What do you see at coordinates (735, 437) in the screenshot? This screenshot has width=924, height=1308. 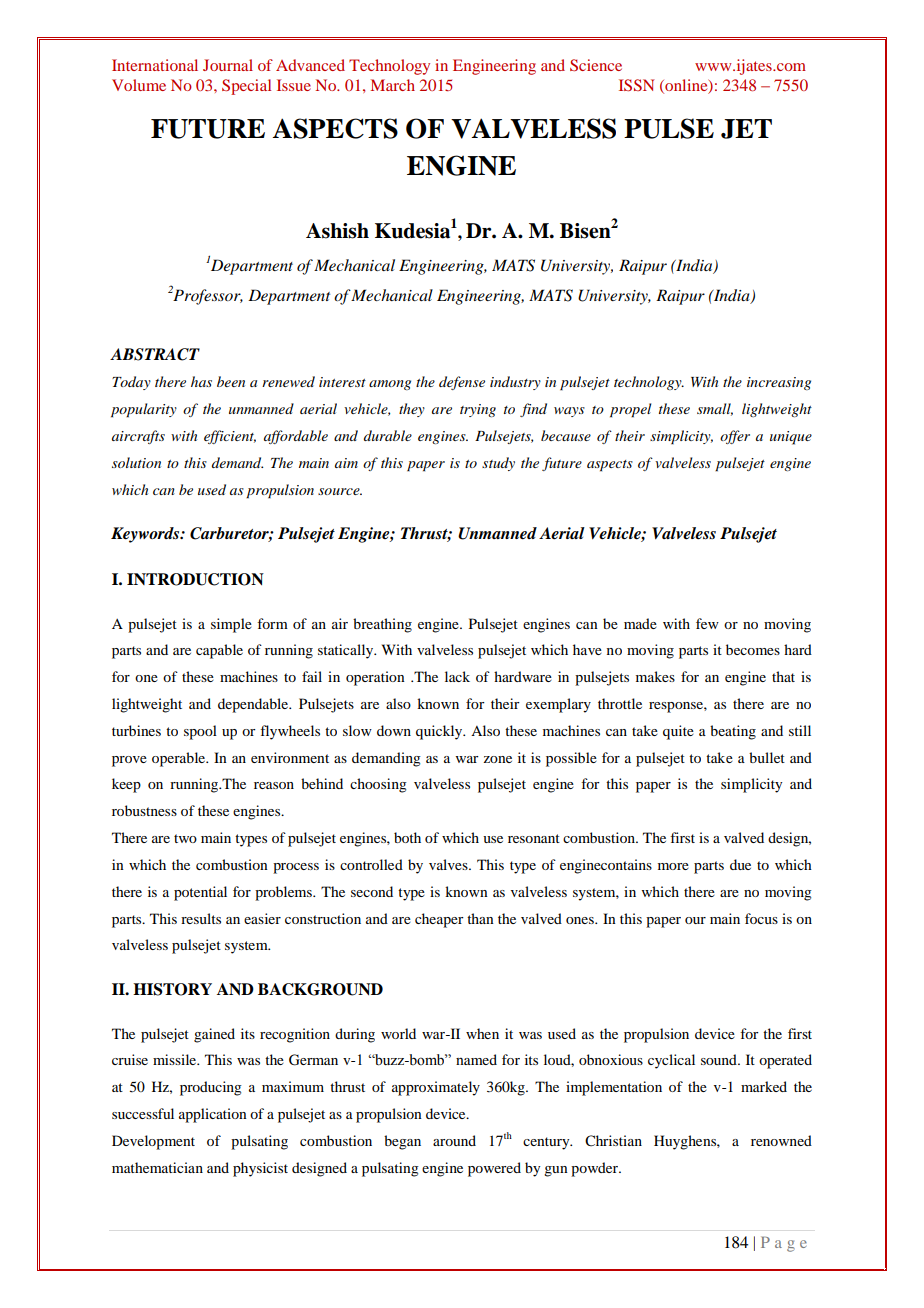 I see `offer` at bounding box center [735, 437].
